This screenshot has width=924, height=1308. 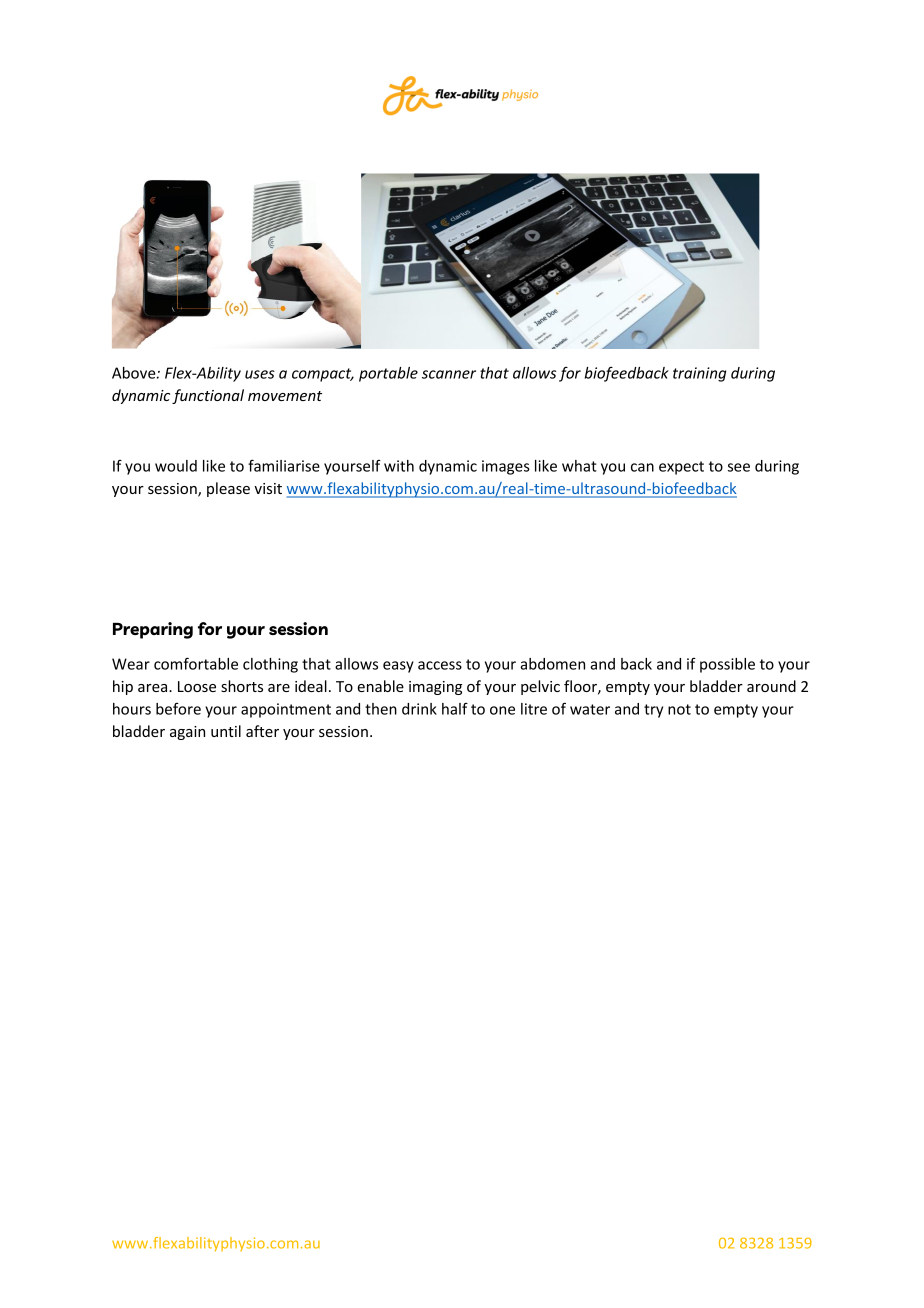 What do you see at coordinates (208, 396) in the screenshot?
I see `functional` at bounding box center [208, 396].
